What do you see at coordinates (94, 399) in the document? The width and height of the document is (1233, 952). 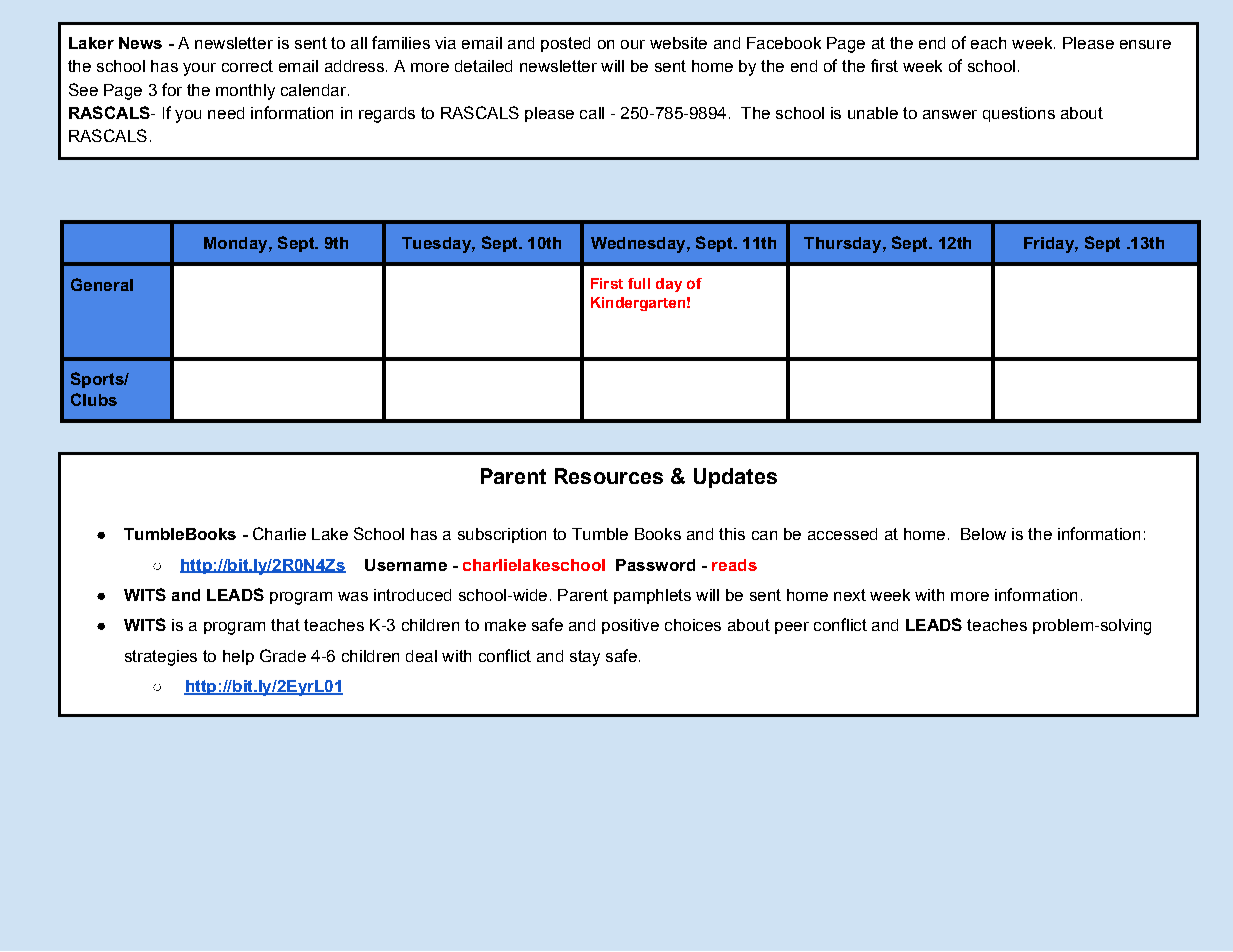 I see `Clubs` at bounding box center [94, 399].
